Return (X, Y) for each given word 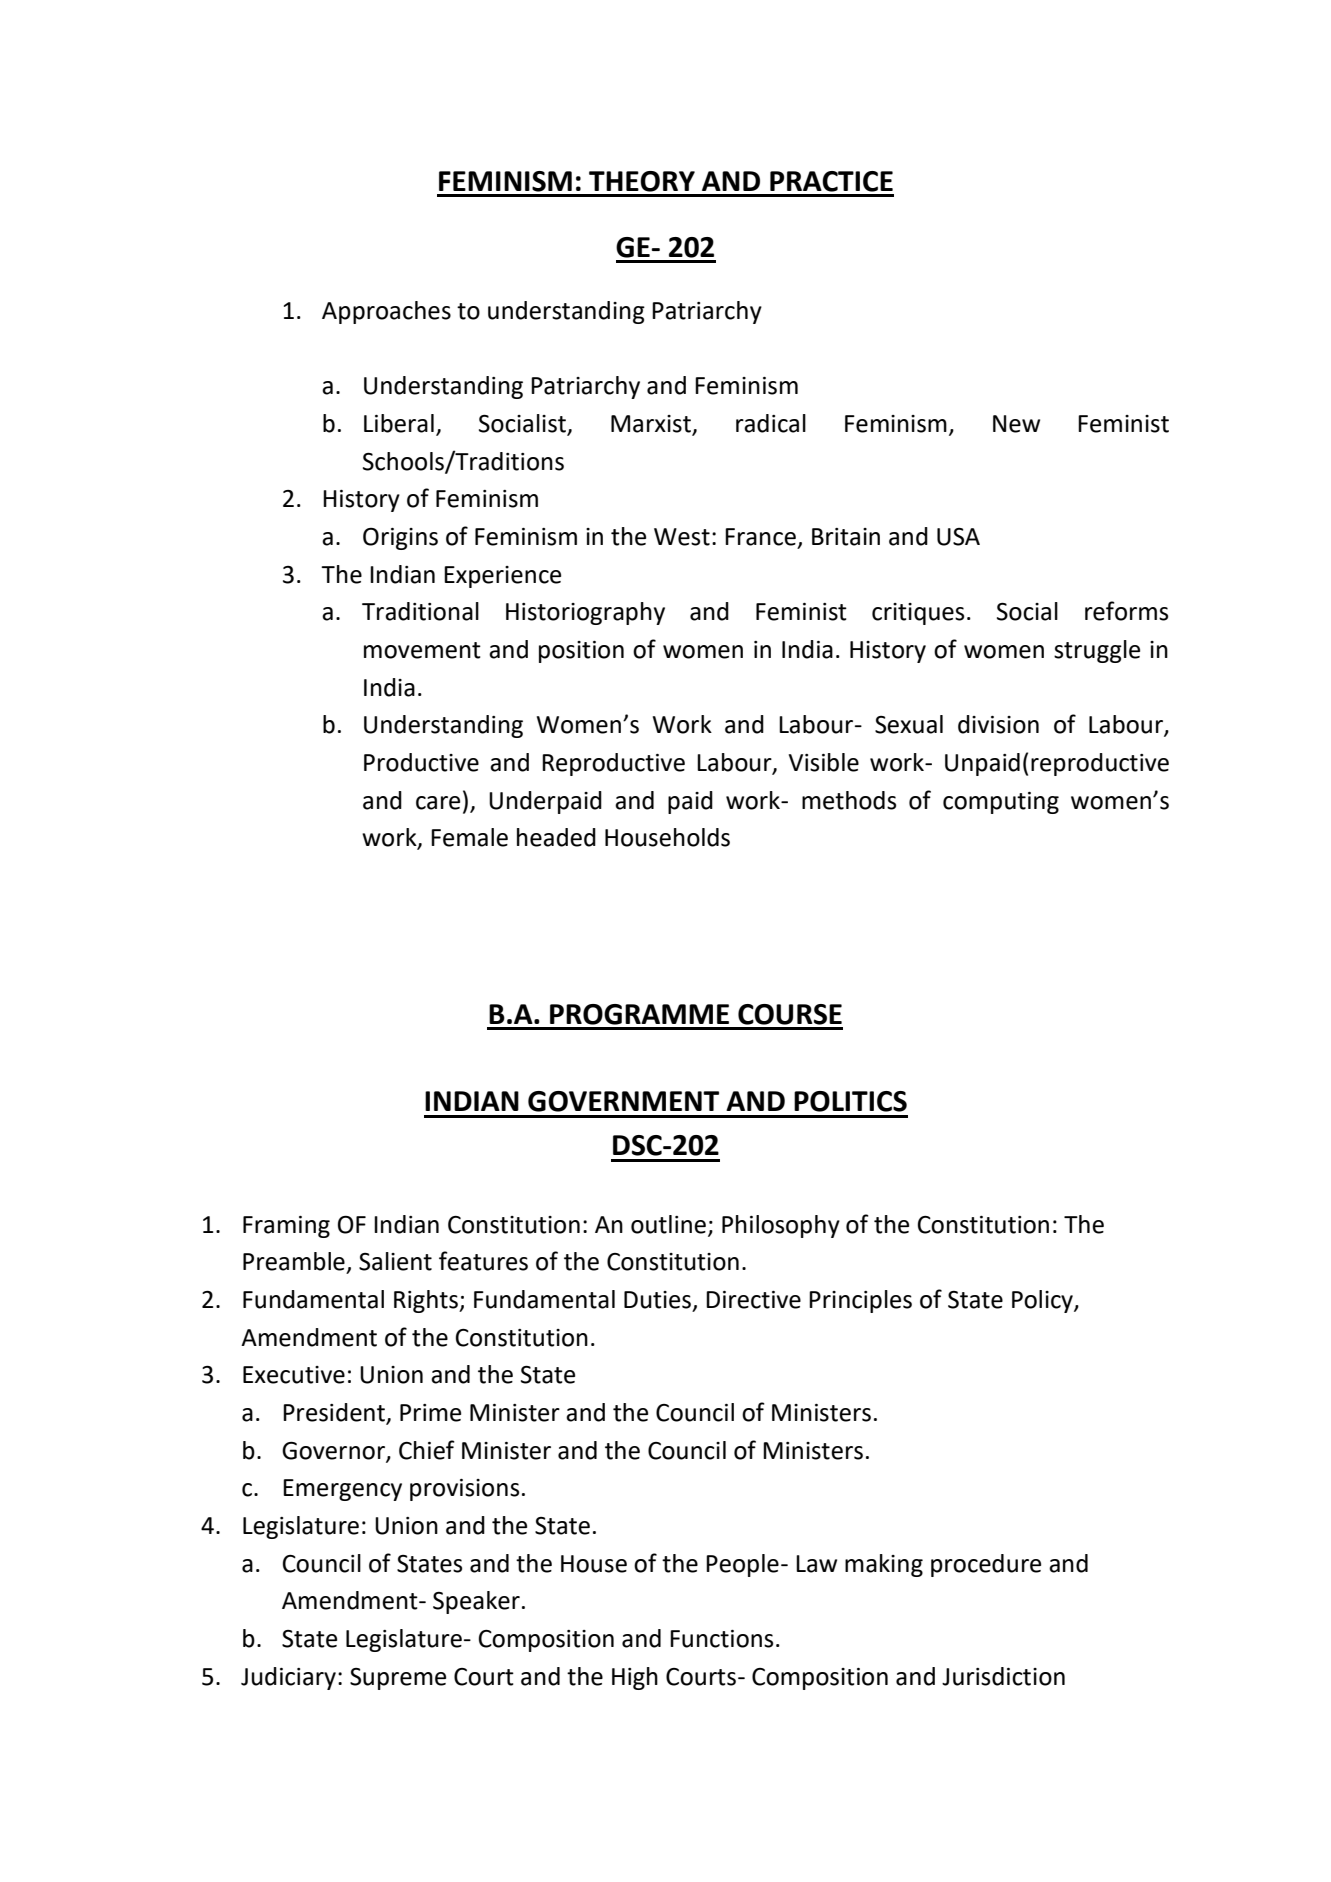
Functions (721, 1639)
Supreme (398, 1679)
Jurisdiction (1003, 1676)
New (1016, 424)
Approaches (386, 312)
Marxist (652, 425)
